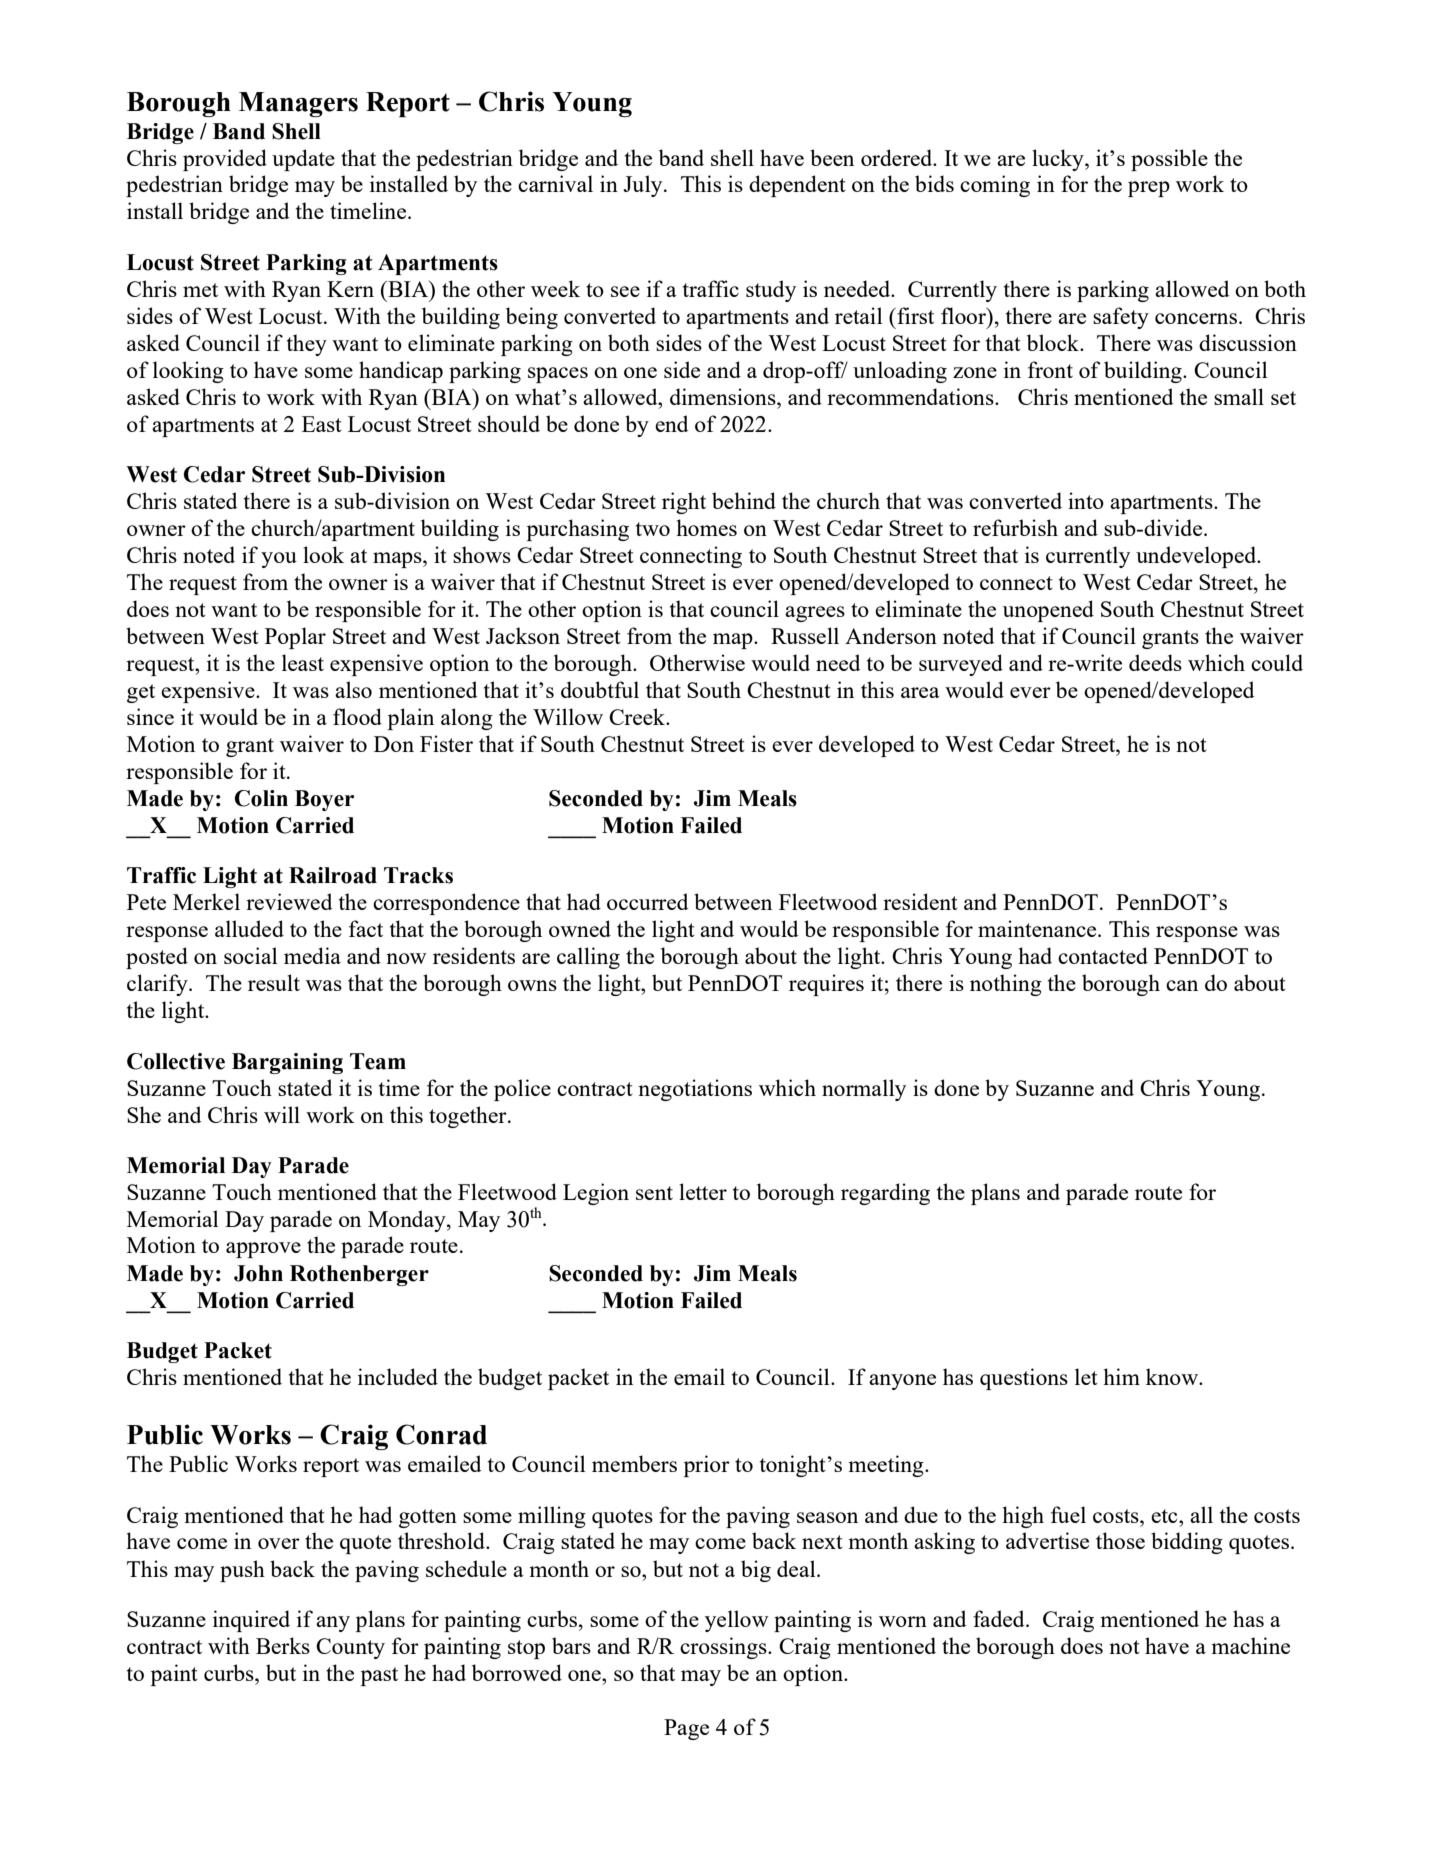  Describe the element at coordinates (350, 1648) in the document. I see `County` at that location.
